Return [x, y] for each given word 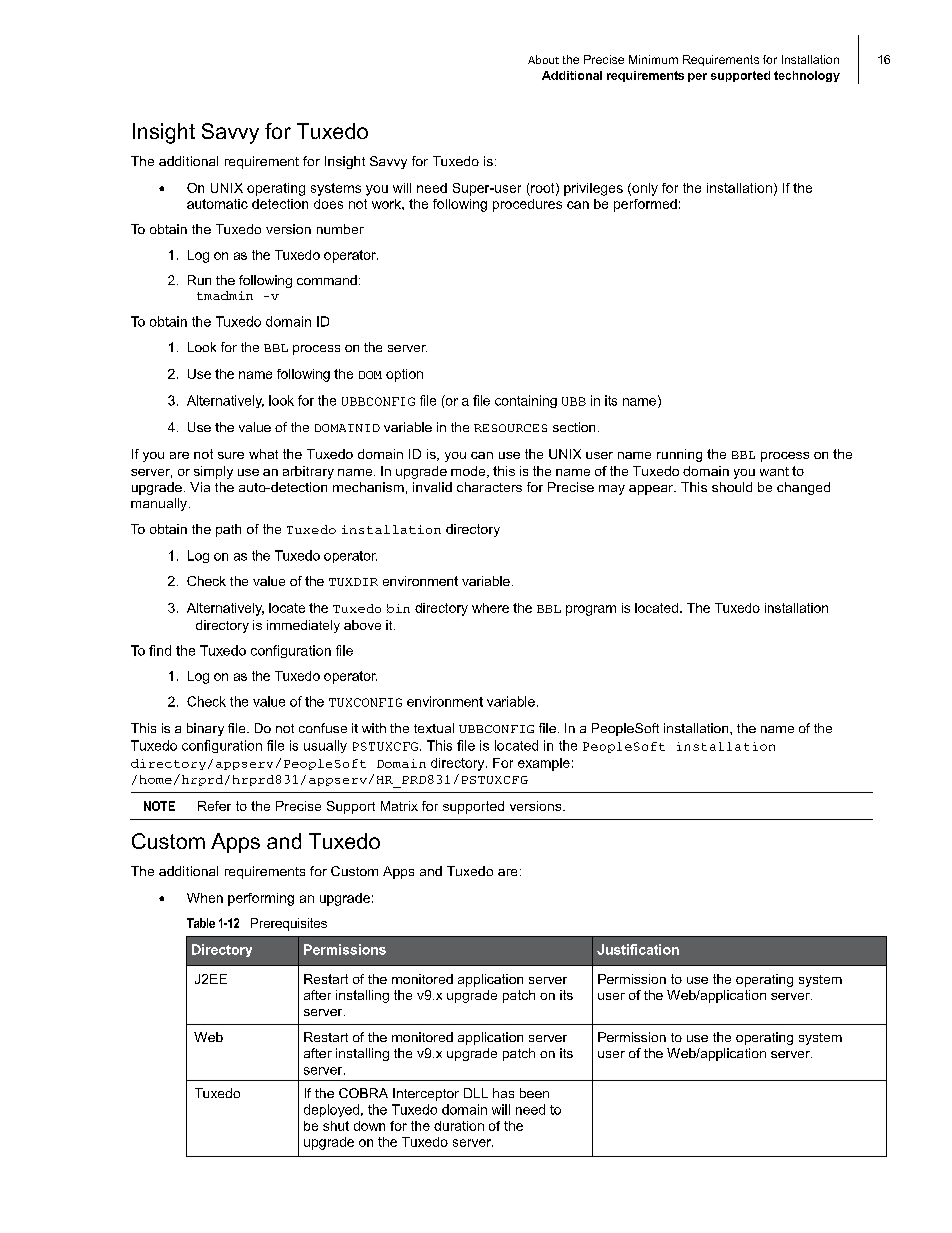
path [228, 530]
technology [807, 76]
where [490, 608]
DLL [476, 1093]
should [732, 487]
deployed [331, 1110]
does [328, 204]
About [543, 59]
